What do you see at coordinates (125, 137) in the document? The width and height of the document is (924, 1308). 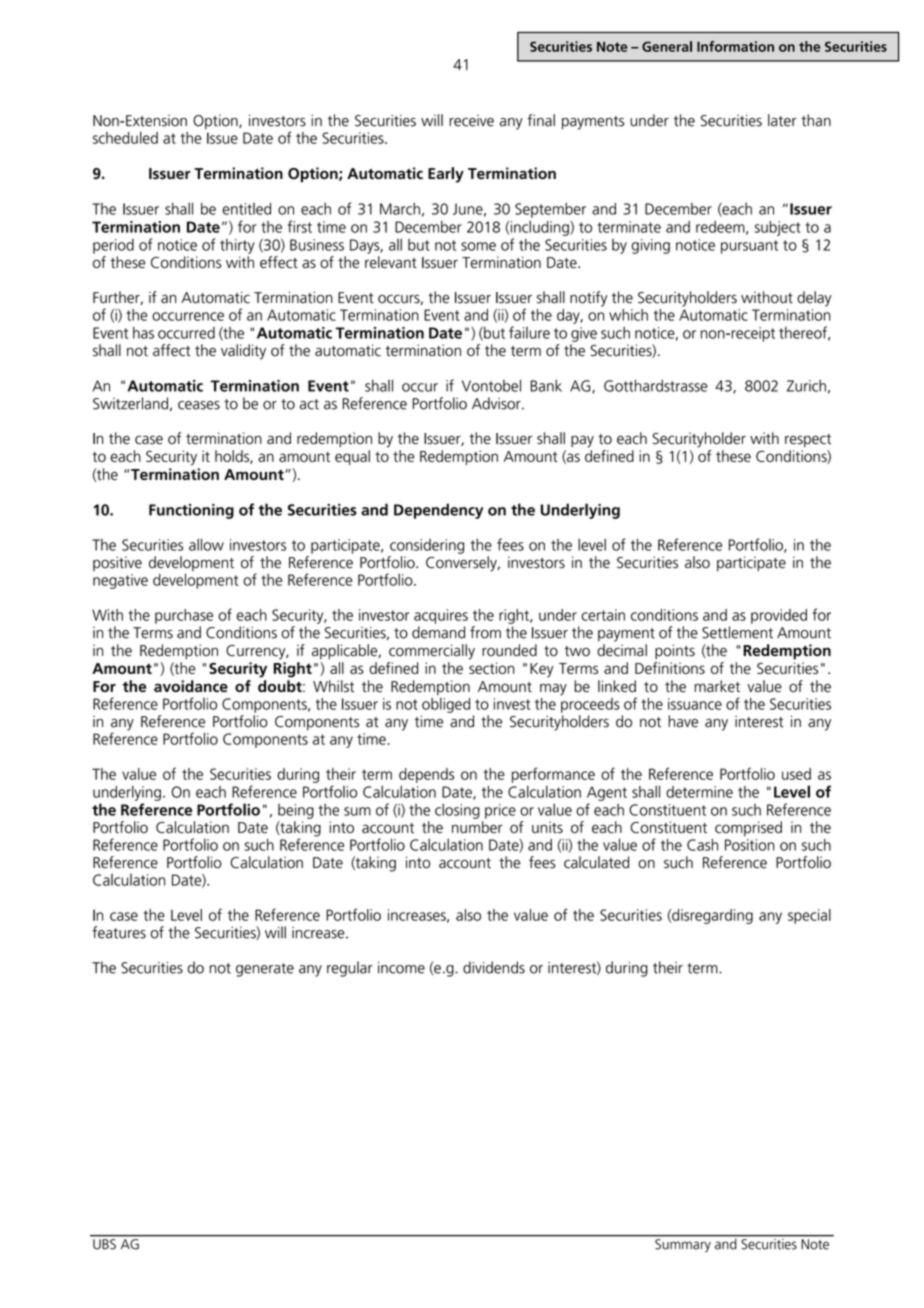 I see `scheduled` at bounding box center [125, 137].
